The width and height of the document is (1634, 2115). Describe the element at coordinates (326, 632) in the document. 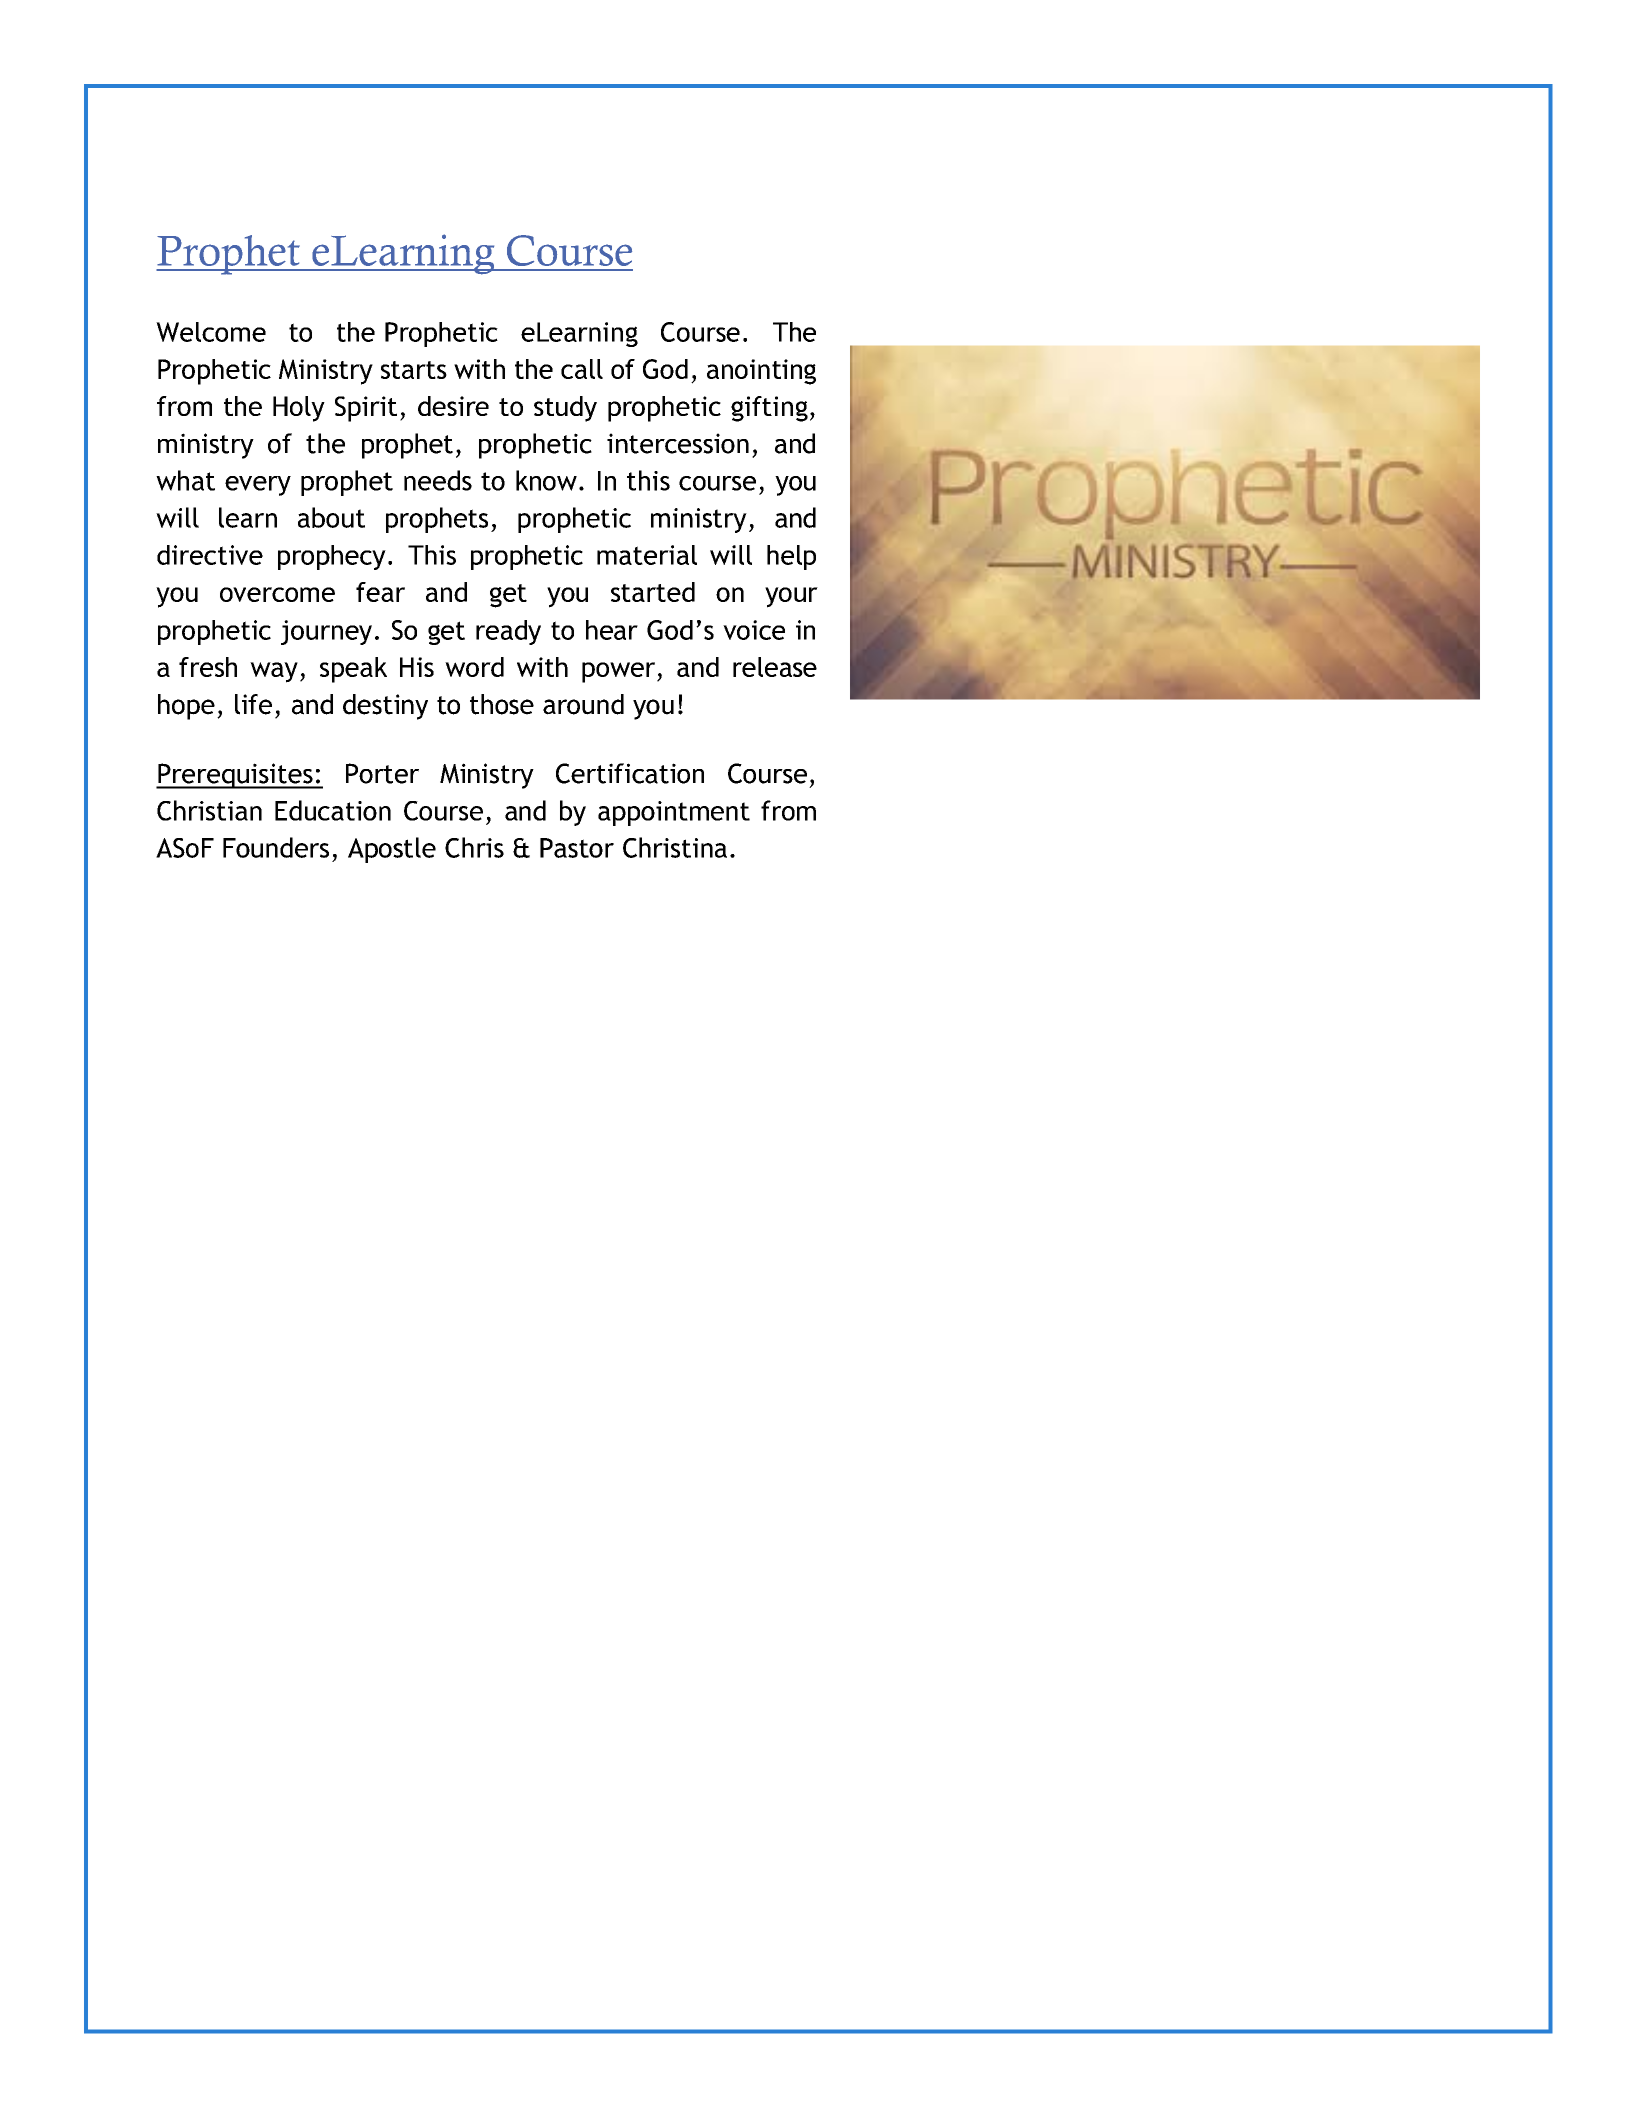

I see `journey` at that location.
